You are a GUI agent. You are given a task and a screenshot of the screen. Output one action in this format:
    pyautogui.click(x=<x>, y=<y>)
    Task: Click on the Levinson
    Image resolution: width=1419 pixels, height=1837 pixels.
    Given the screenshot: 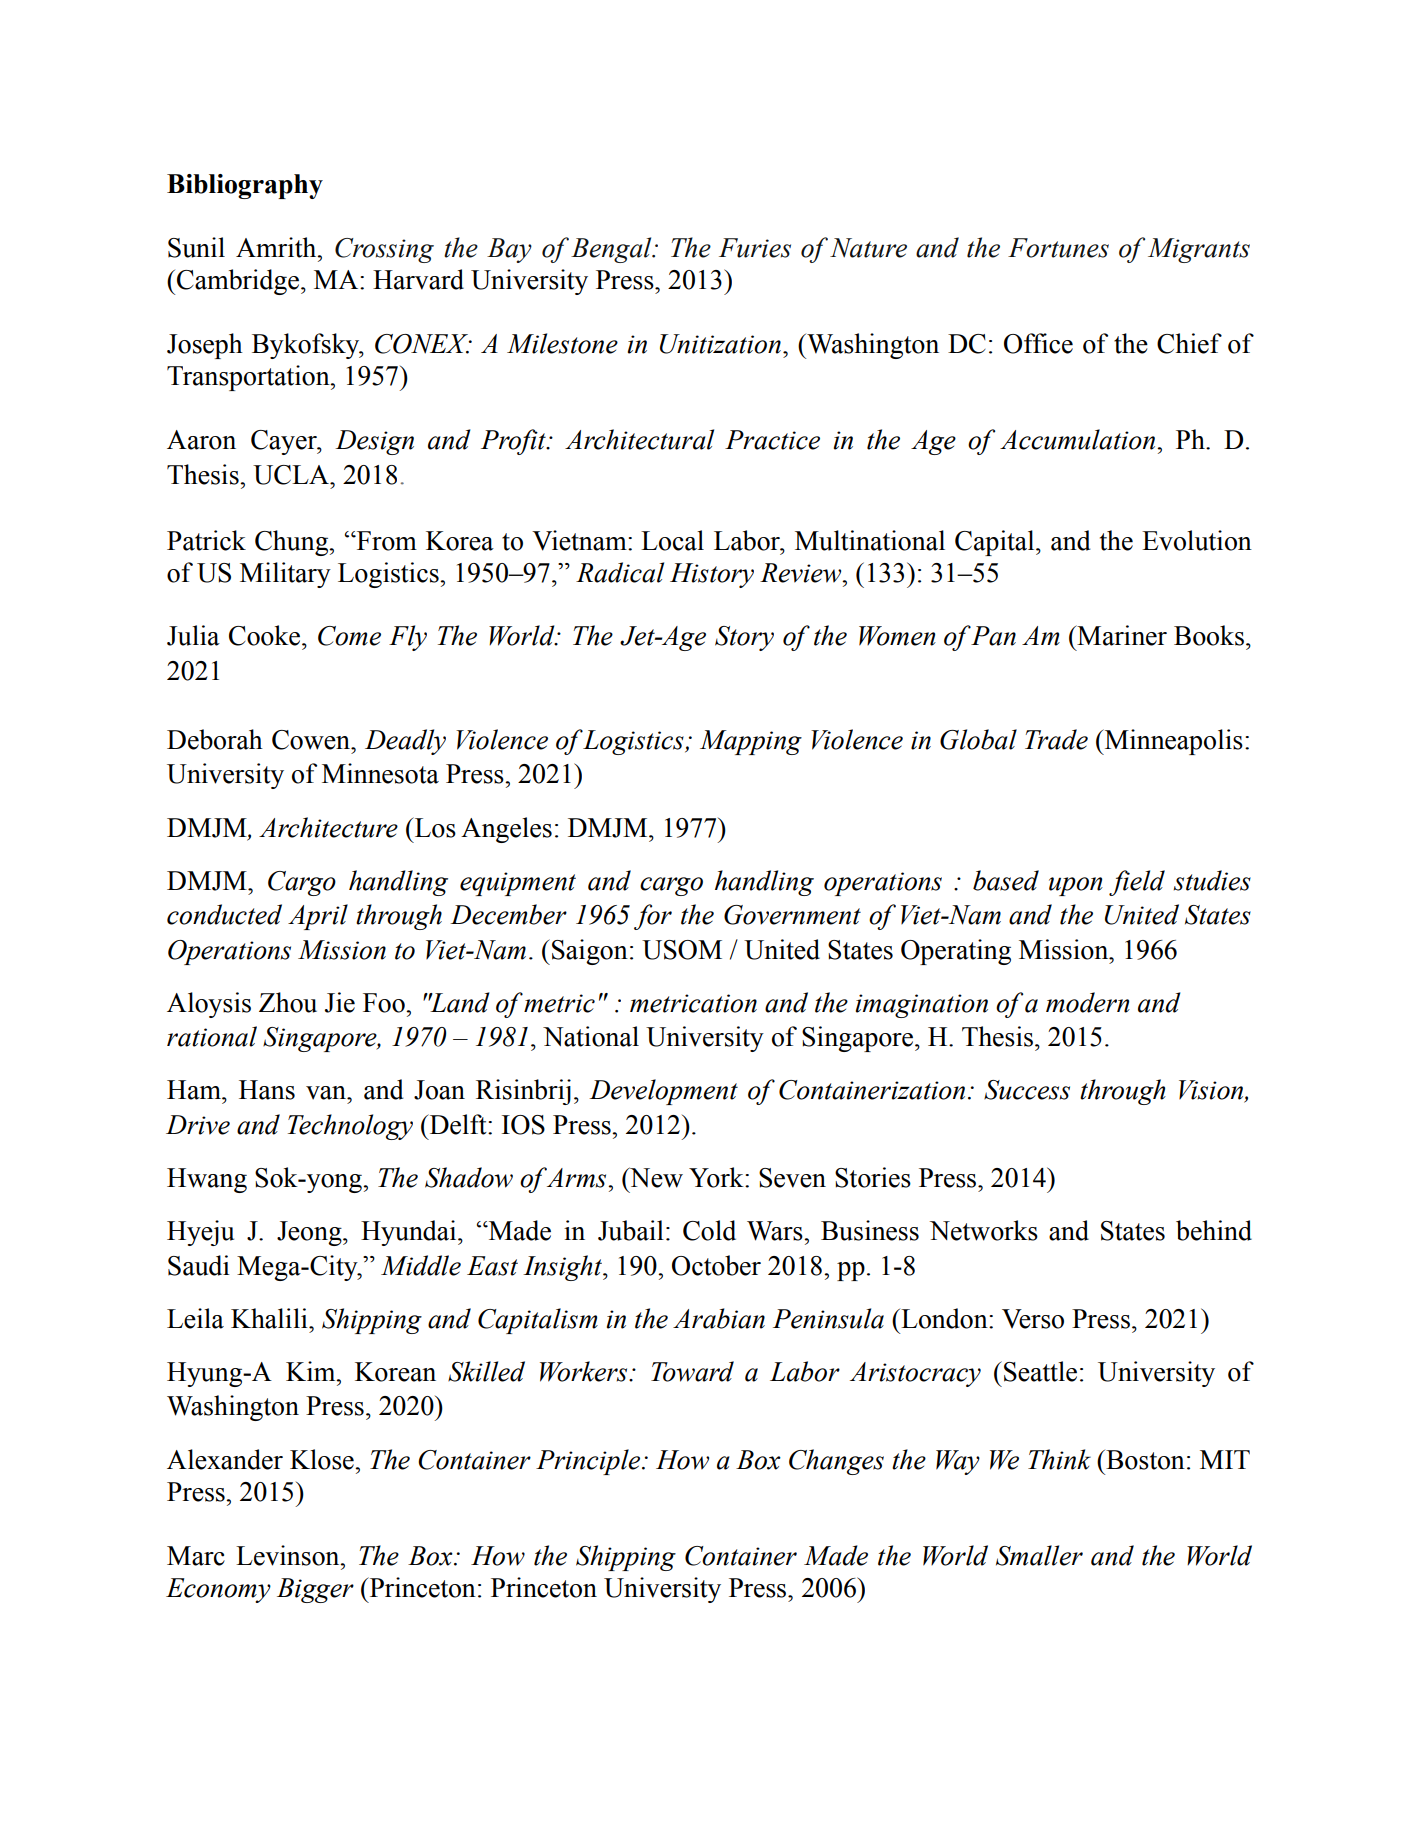 What is the action you would take?
    pyautogui.click(x=289, y=1555)
